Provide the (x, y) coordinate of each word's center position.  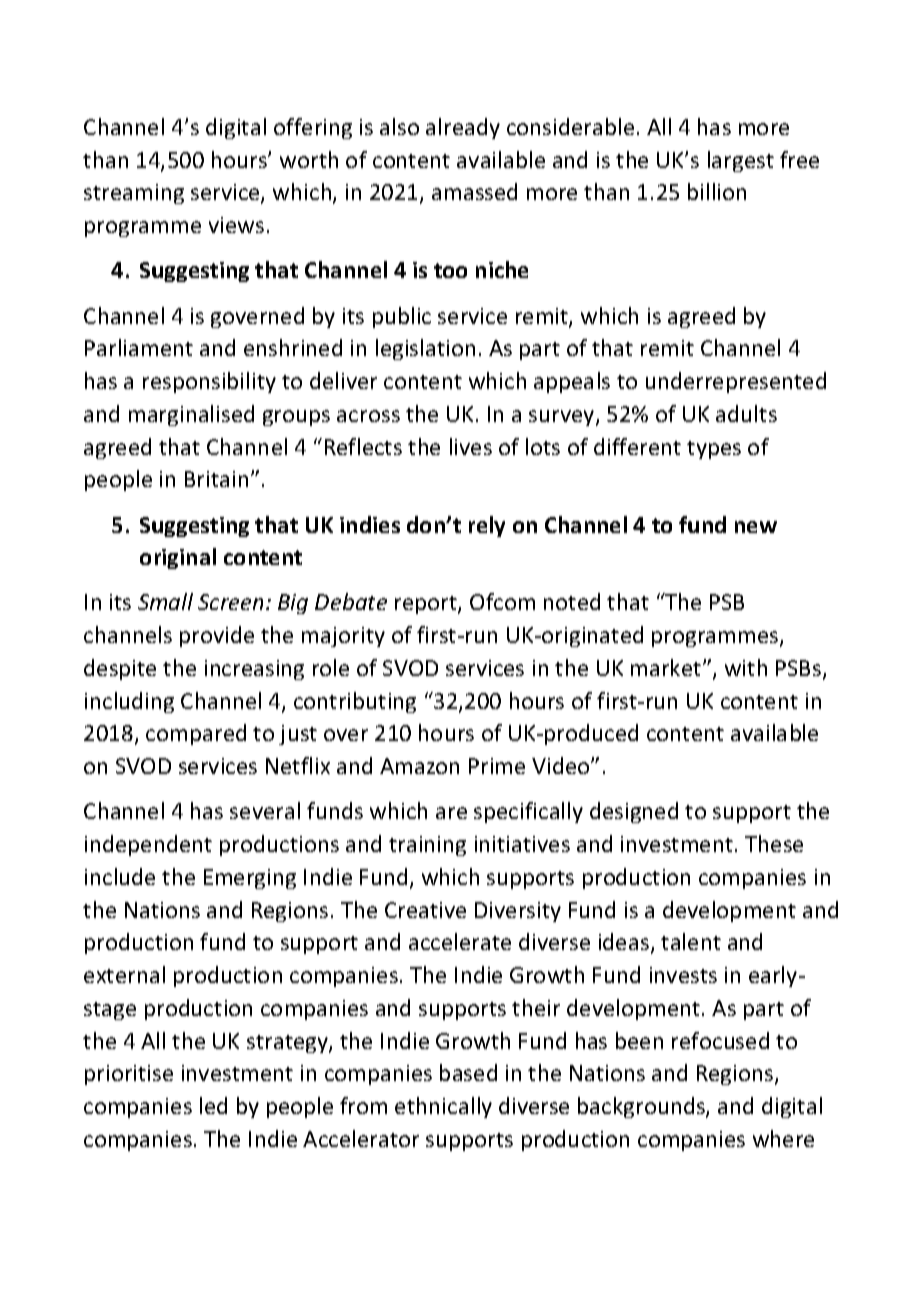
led (213, 1105)
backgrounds (642, 1107)
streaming (134, 194)
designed (634, 812)
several (265, 810)
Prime (497, 766)
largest (741, 161)
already (463, 128)
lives (471, 446)
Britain (216, 479)
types (714, 450)
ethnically (443, 1107)
